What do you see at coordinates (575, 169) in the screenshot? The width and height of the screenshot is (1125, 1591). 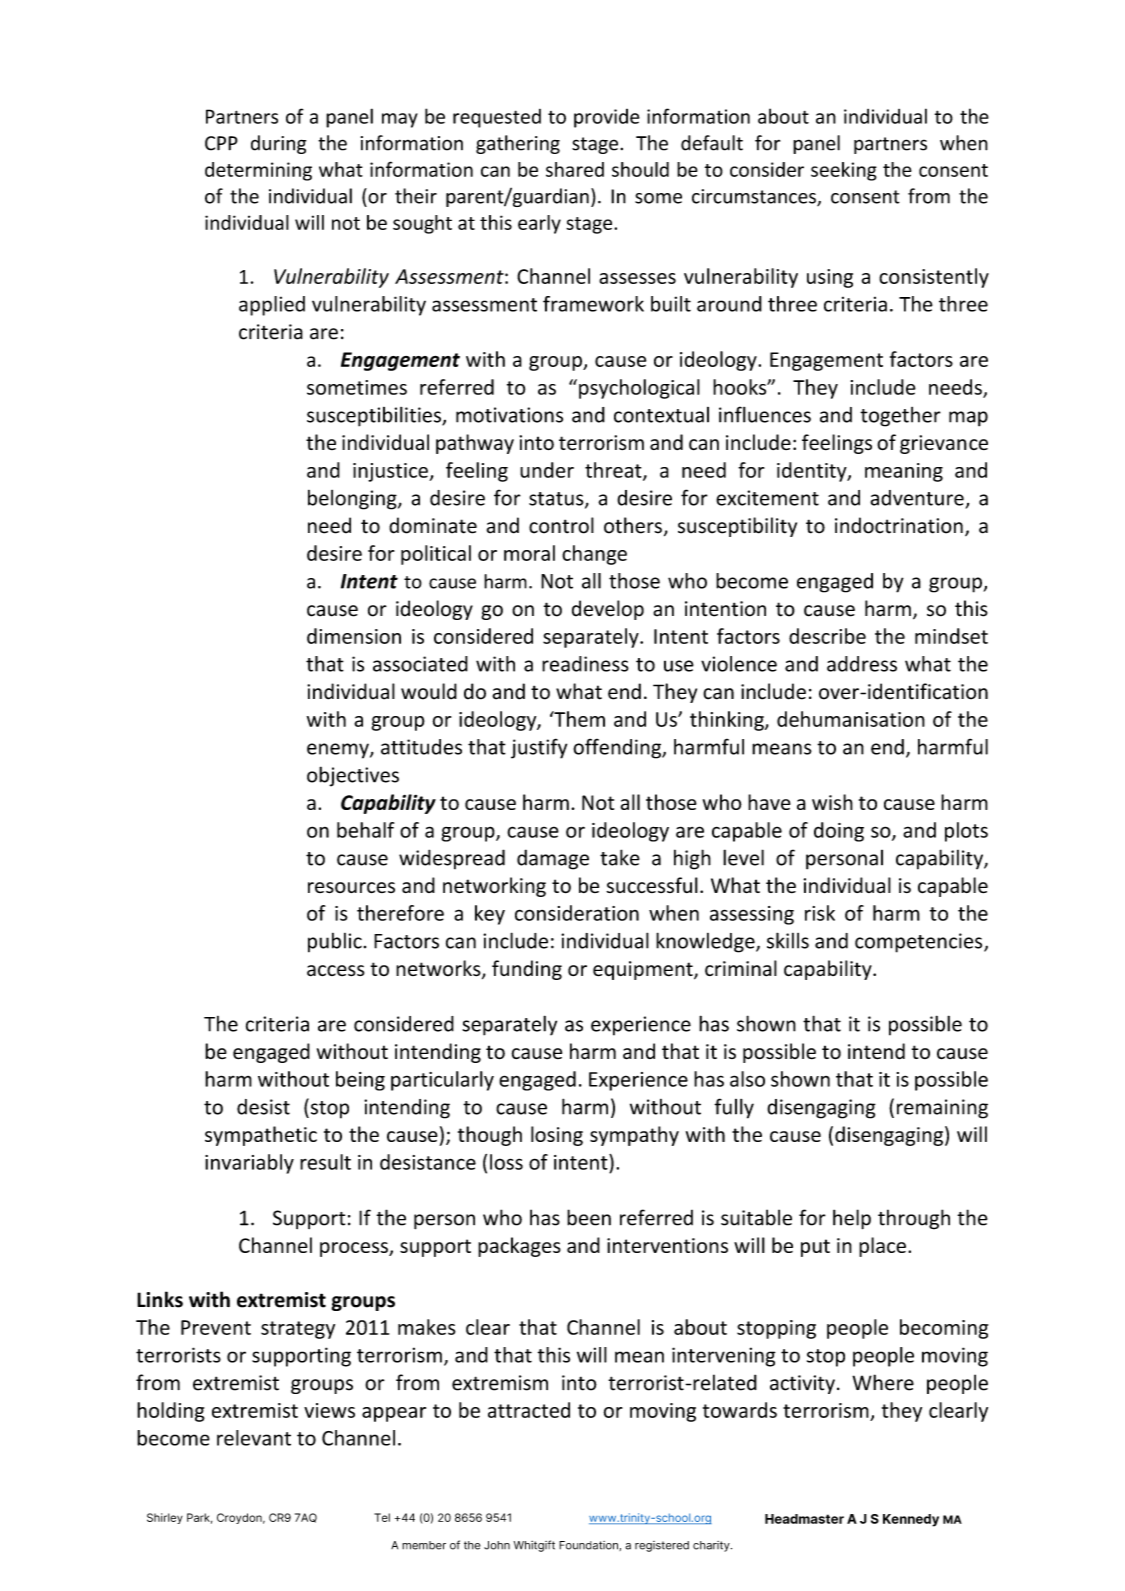 I see `shared` at bounding box center [575, 169].
